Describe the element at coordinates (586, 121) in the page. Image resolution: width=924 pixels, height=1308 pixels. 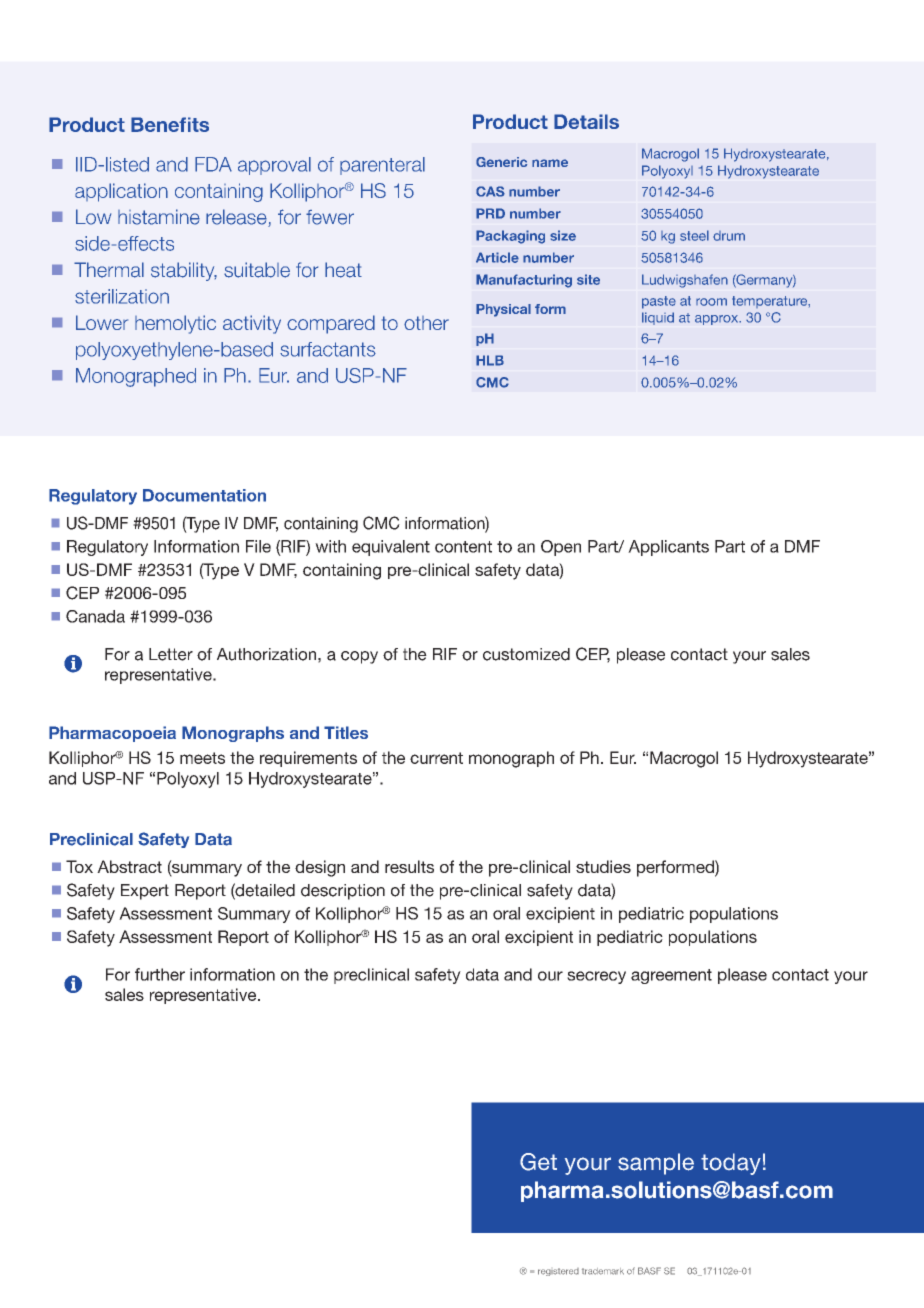
I see `Details` at that location.
